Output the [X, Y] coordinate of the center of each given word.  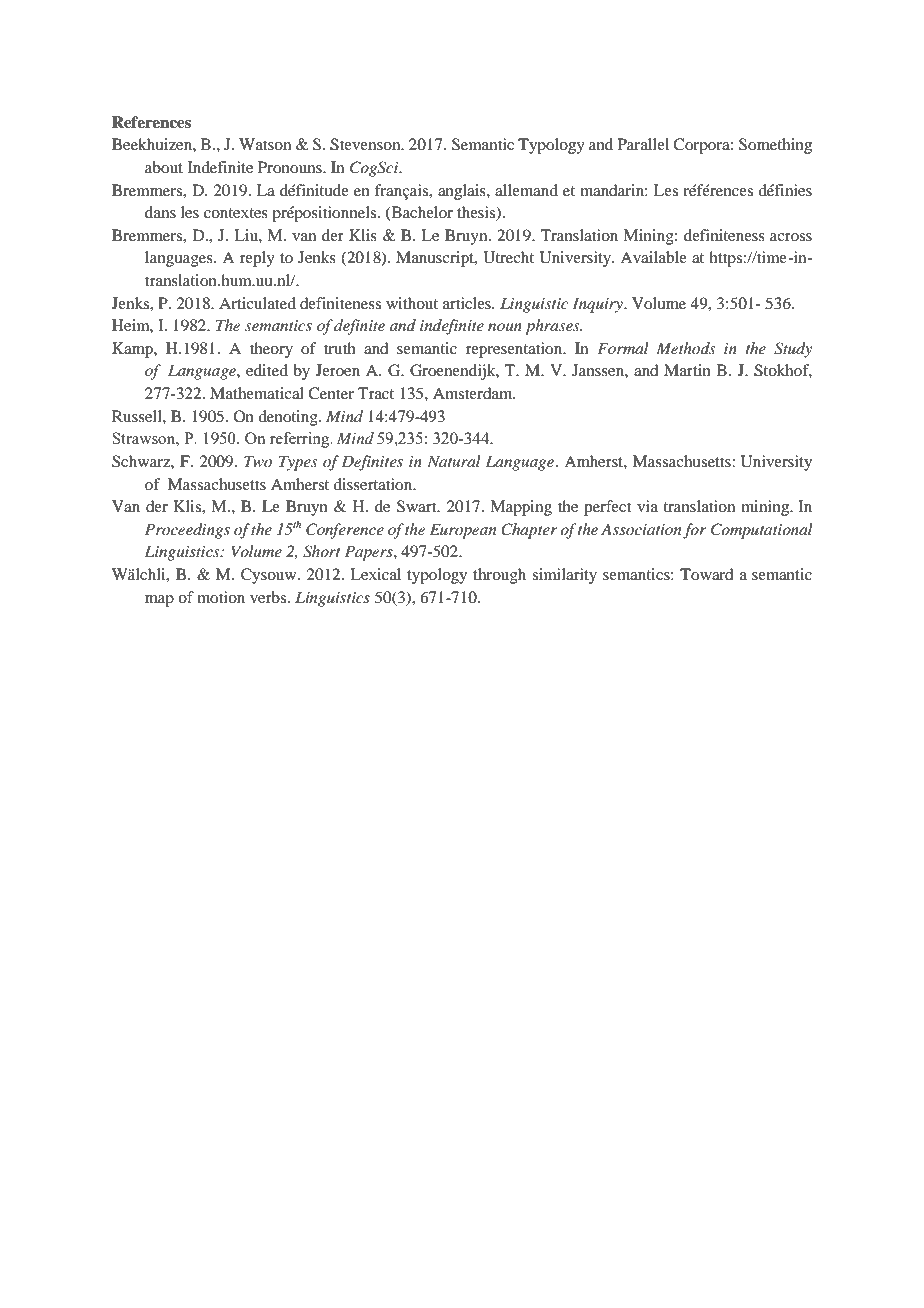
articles [468, 303]
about [164, 167]
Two [258, 461]
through [499, 576]
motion [221, 597]
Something [775, 146]
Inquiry [599, 305]
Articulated [257, 303]
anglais [463, 192]
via [647, 506]
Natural [454, 461]
